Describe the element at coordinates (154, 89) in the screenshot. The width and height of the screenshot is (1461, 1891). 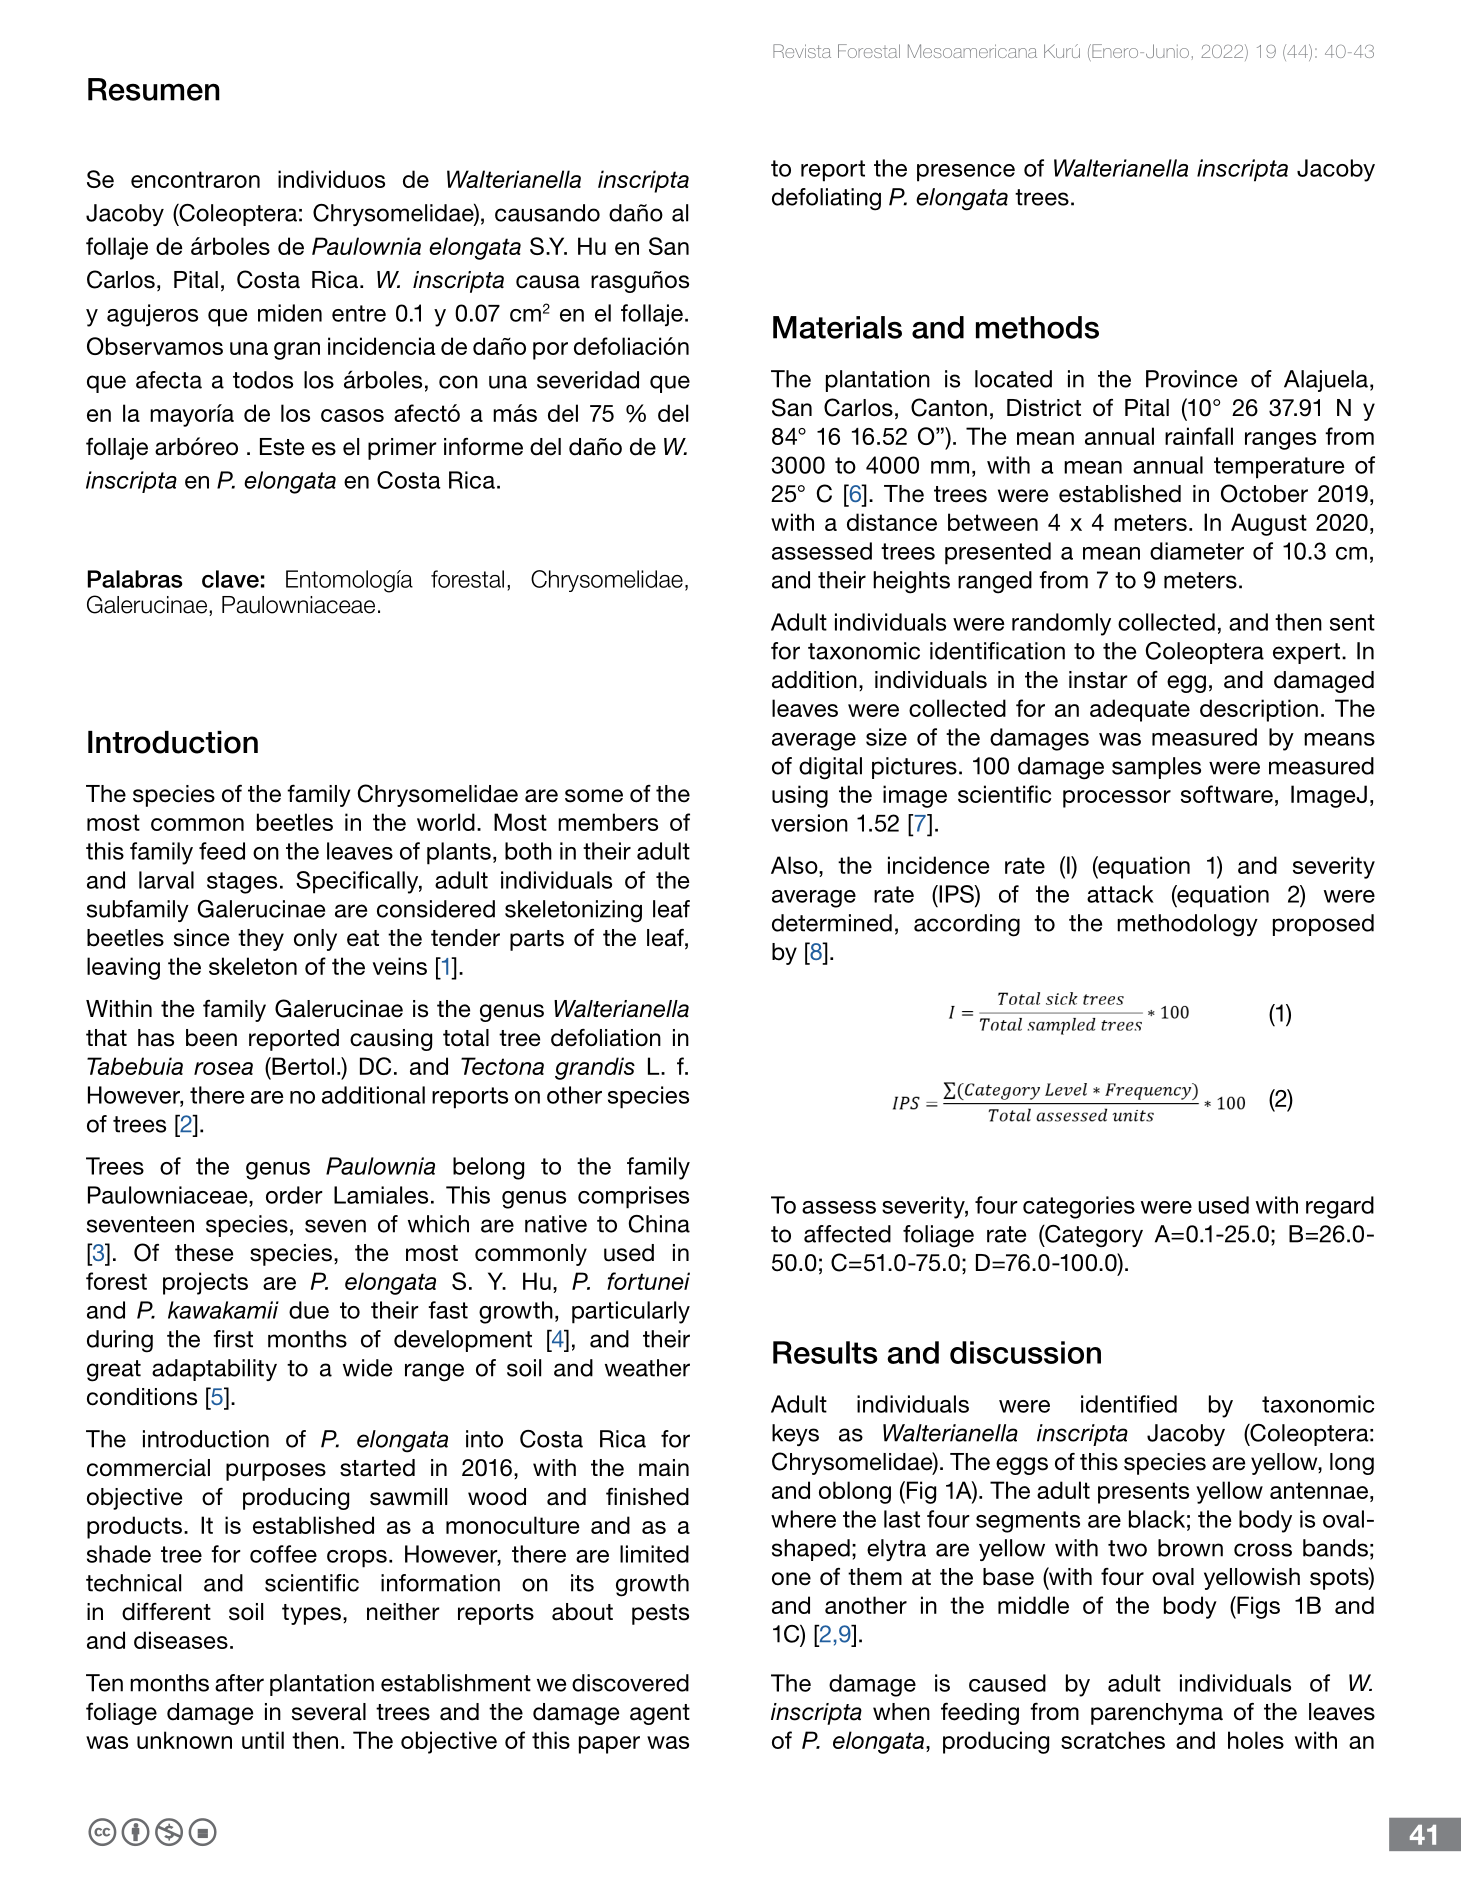
I see `Resumen` at that location.
